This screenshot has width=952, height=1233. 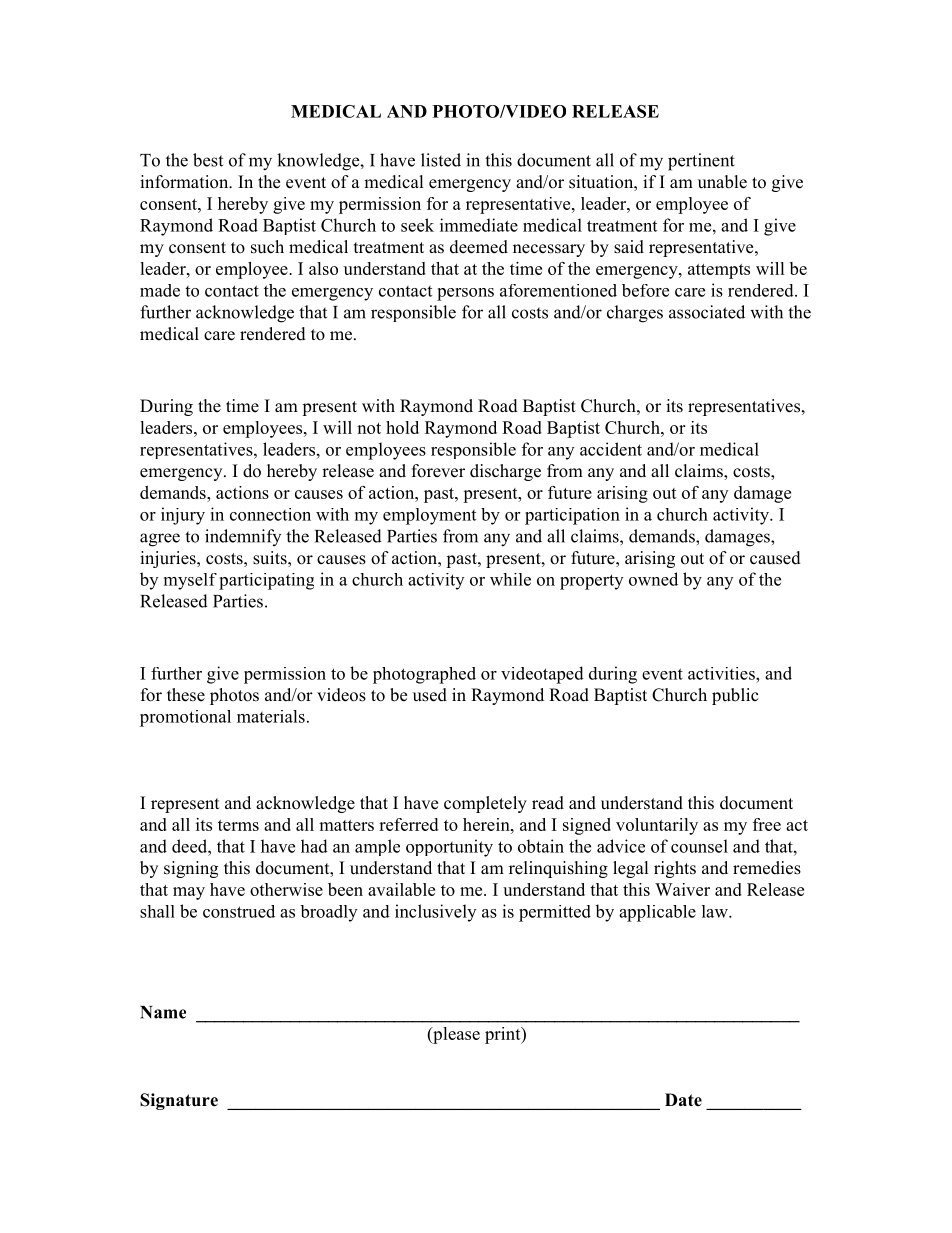 What do you see at coordinates (465, 294) in the screenshot?
I see `persons` at bounding box center [465, 294].
